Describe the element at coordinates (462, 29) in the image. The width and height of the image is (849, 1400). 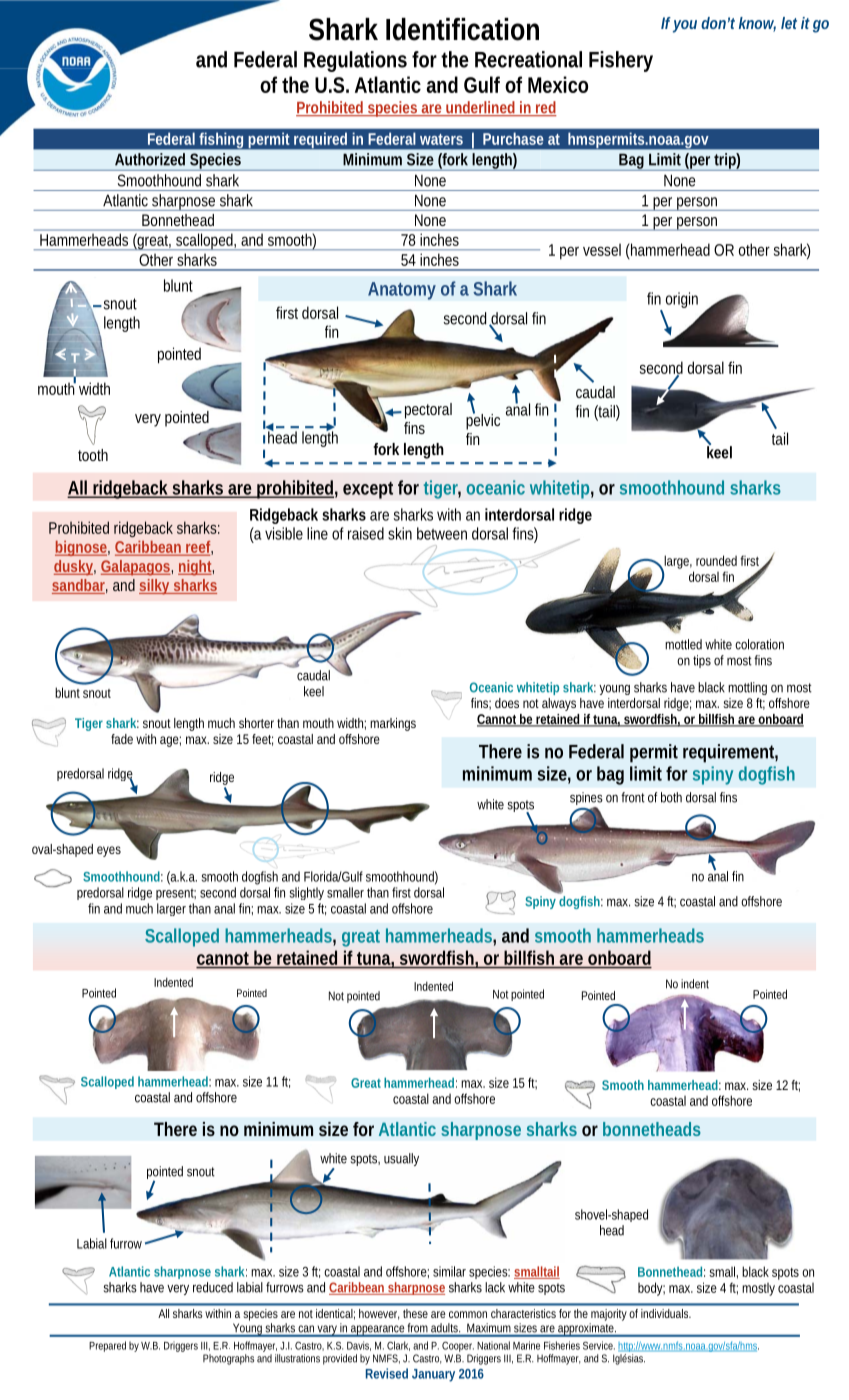
I see `Identification` at that location.
